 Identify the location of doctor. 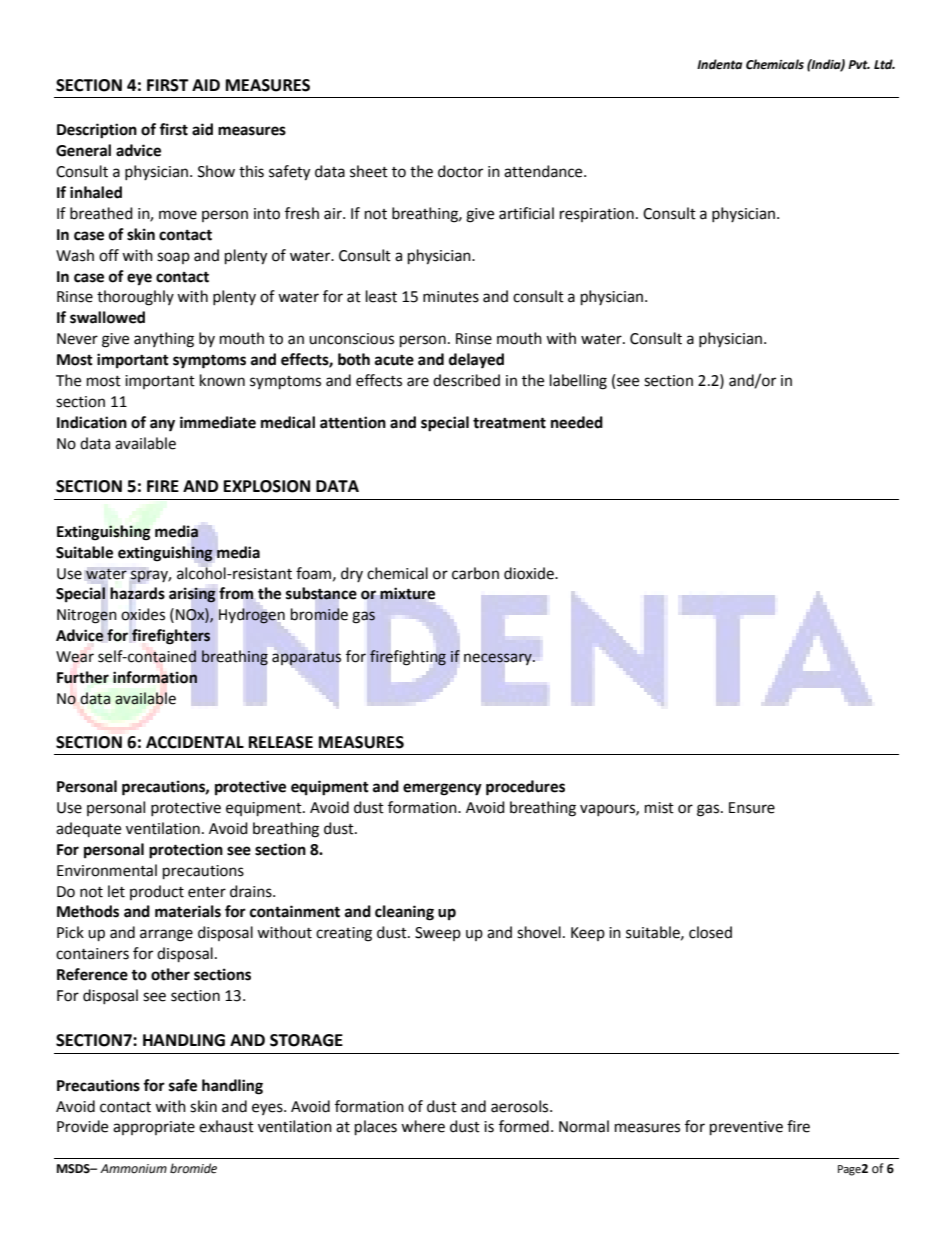
(460, 171).
